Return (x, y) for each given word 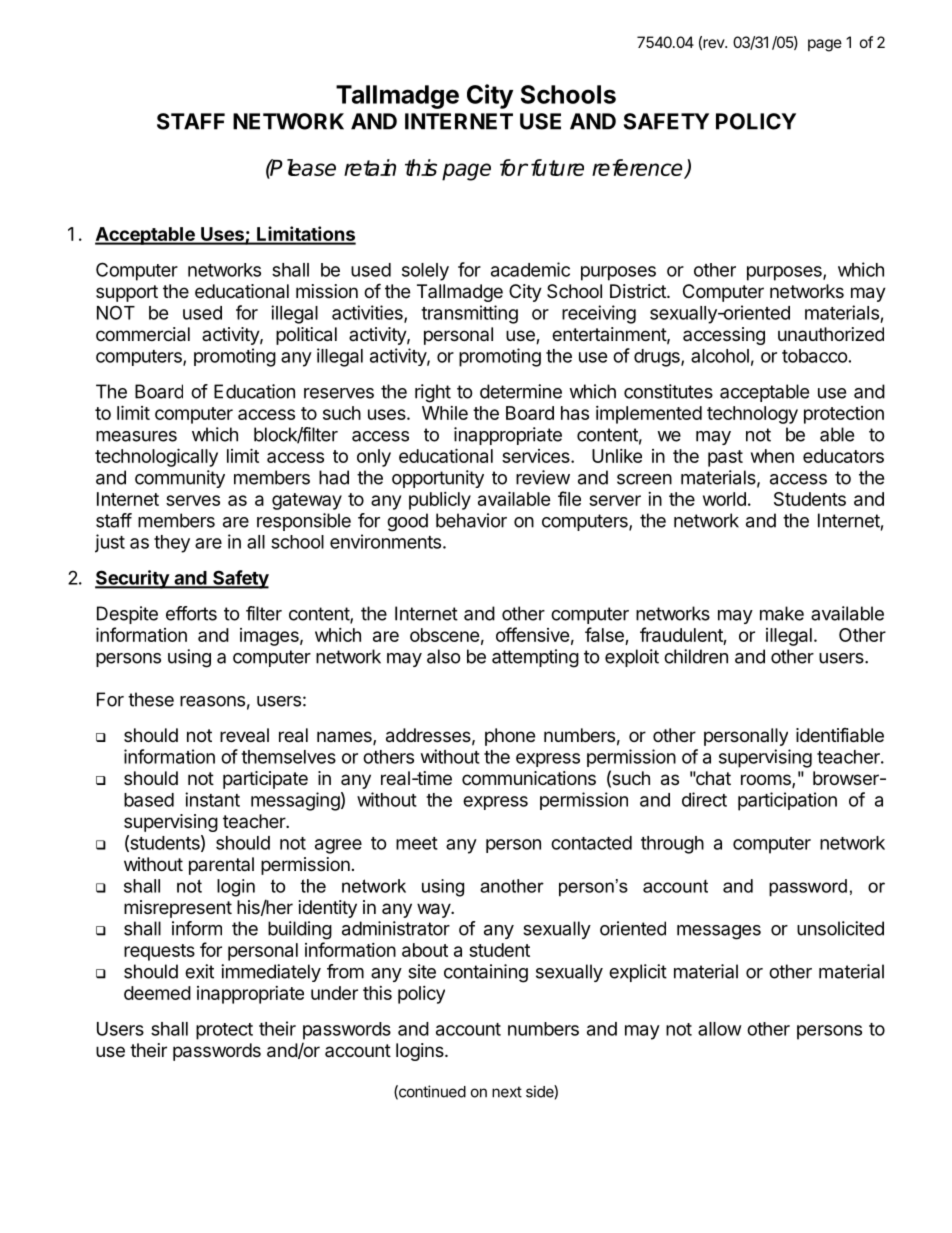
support (127, 293)
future (557, 167)
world (724, 499)
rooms (767, 781)
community (180, 479)
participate (265, 780)
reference (638, 168)
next (507, 1092)
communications (529, 778)
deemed (157, 993)
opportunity (438, 479)
